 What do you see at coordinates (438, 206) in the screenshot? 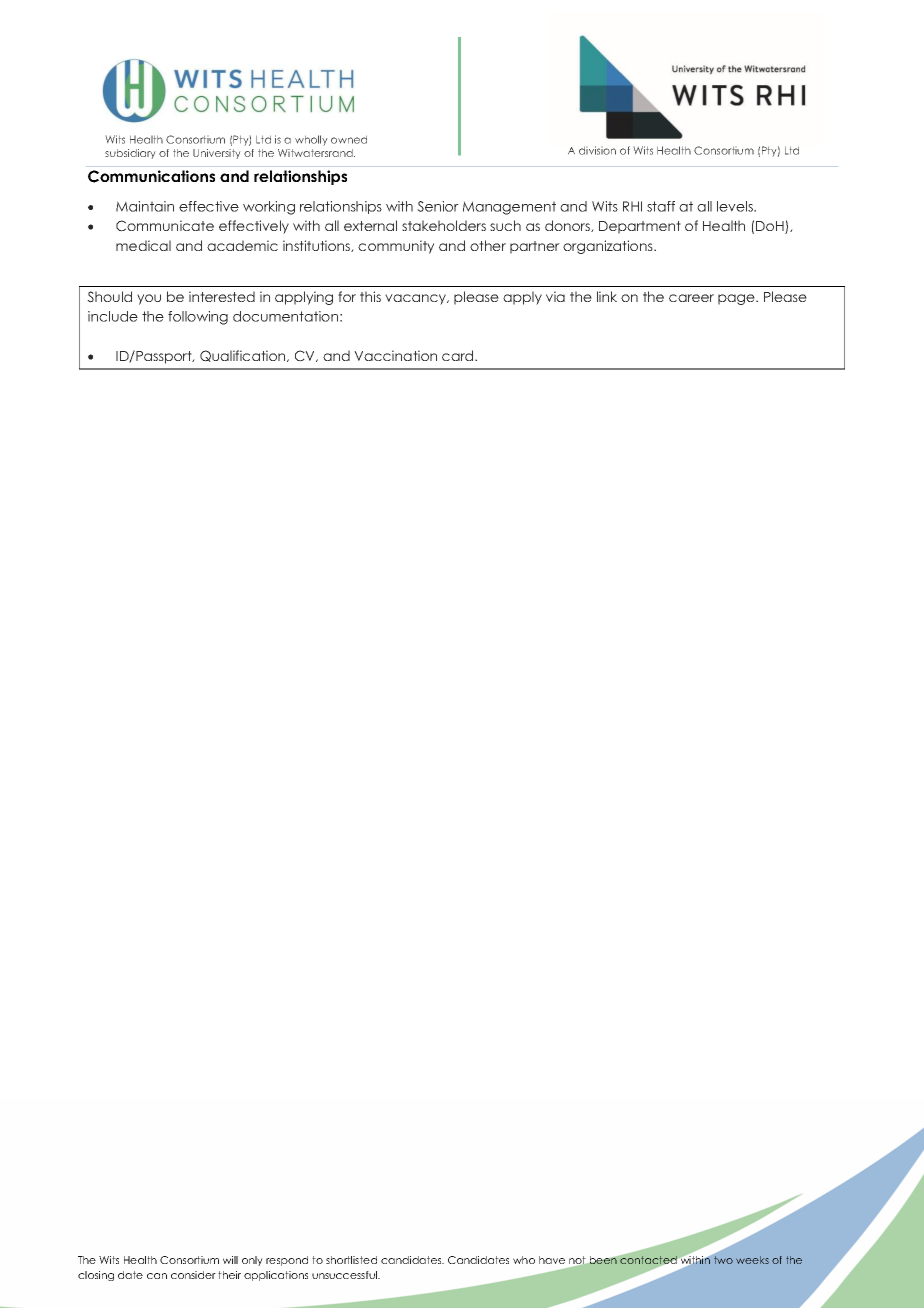
I see `Senior` at bounding box center [438, 206].
